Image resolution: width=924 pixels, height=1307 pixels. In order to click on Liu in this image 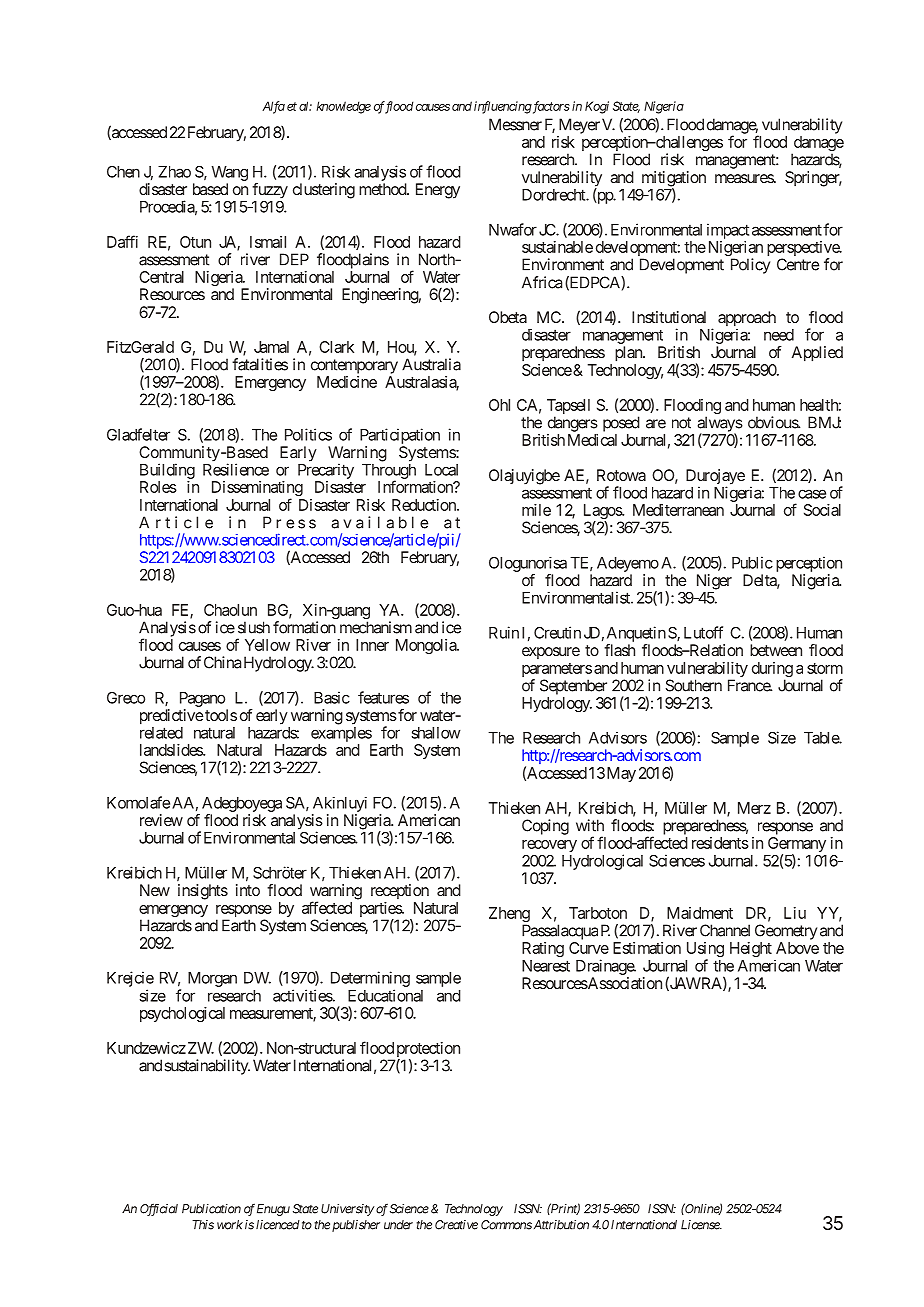, I will do `click(795, 913)`.
